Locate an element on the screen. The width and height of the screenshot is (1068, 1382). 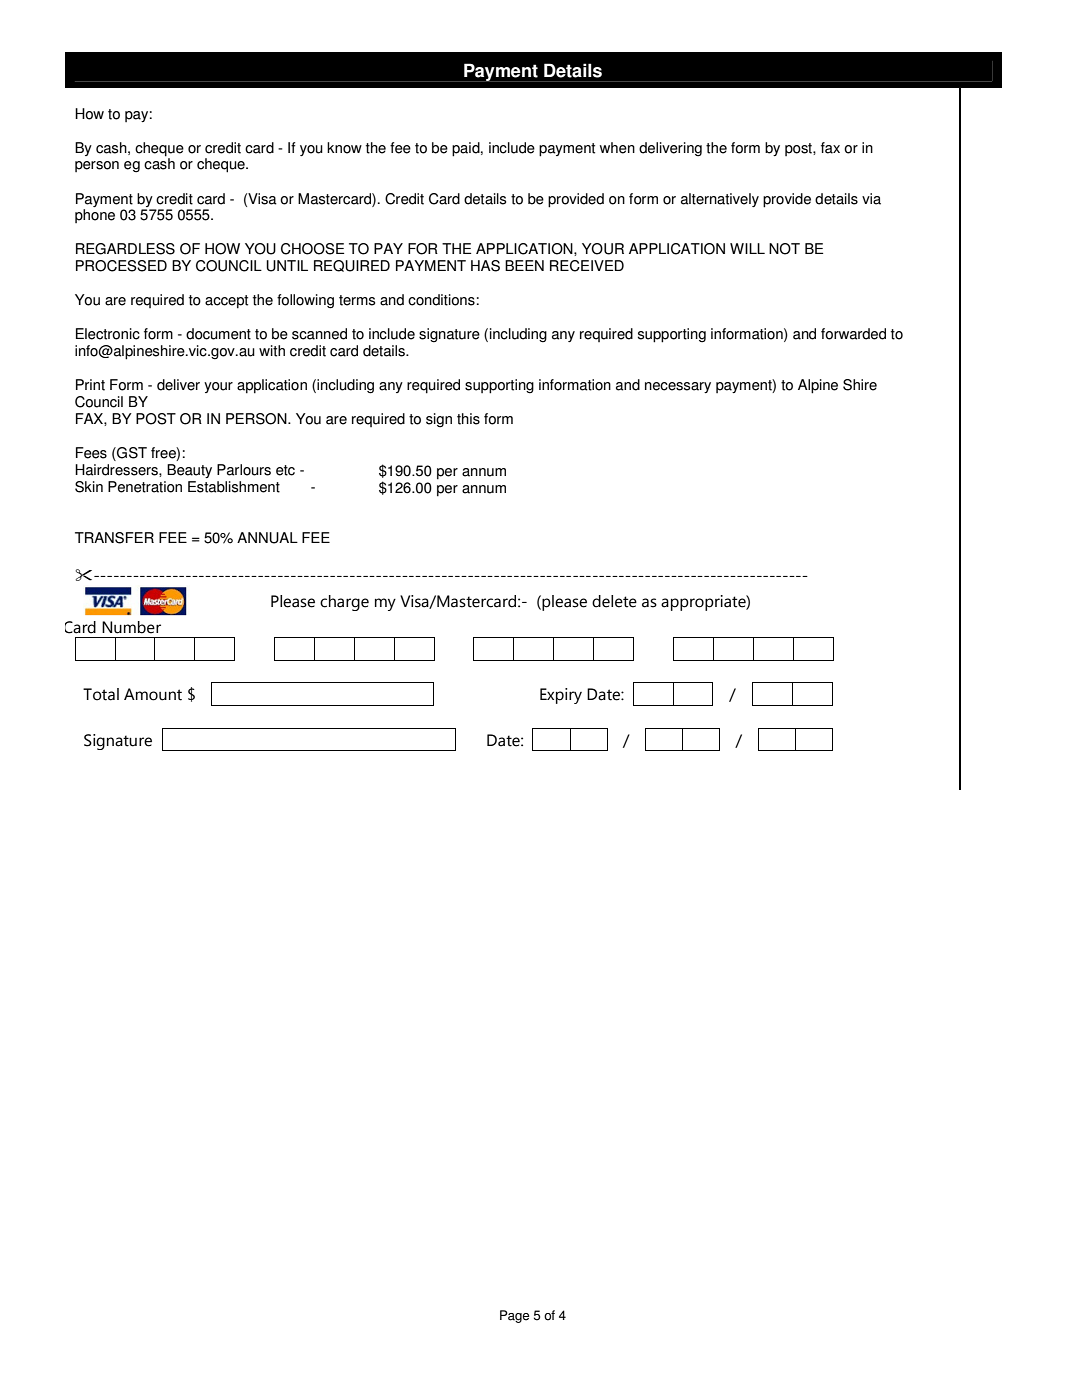
delete is located at coordinates (614, 601).
